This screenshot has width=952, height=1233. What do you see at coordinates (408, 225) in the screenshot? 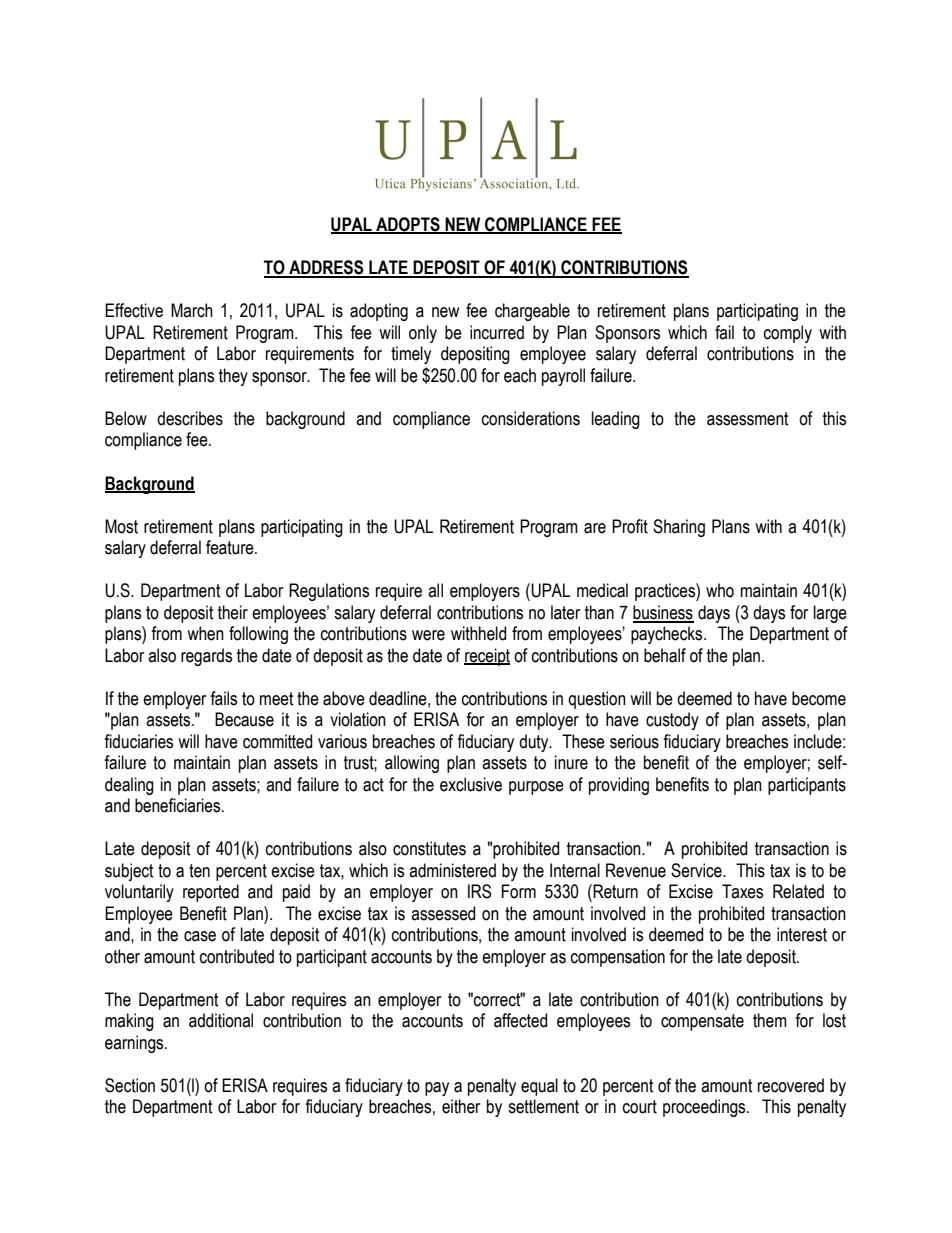
I see `ADOPTS` at bounding box center [408, 225].
